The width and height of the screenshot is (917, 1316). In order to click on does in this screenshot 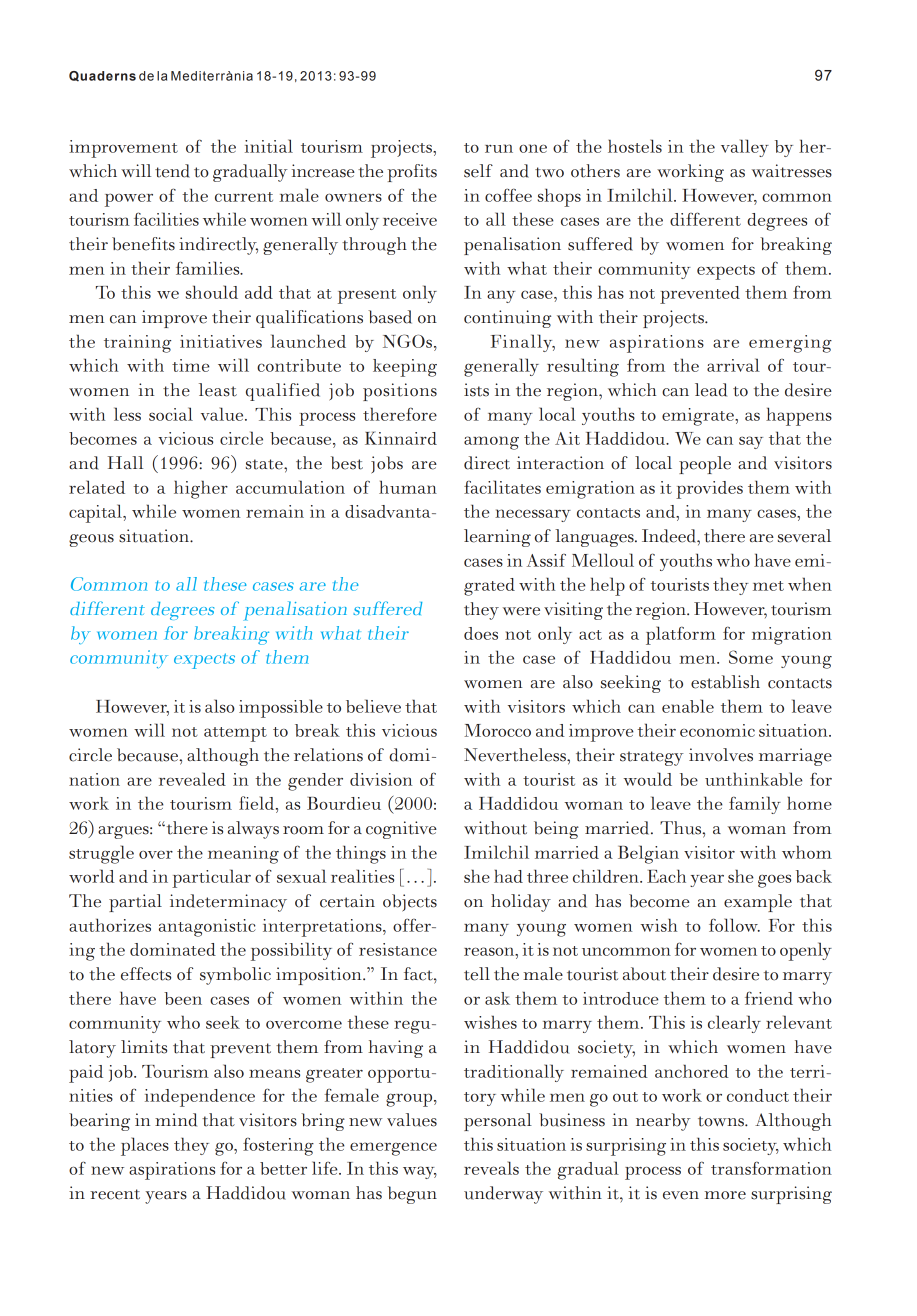, I will do `click(481, 633)`.
